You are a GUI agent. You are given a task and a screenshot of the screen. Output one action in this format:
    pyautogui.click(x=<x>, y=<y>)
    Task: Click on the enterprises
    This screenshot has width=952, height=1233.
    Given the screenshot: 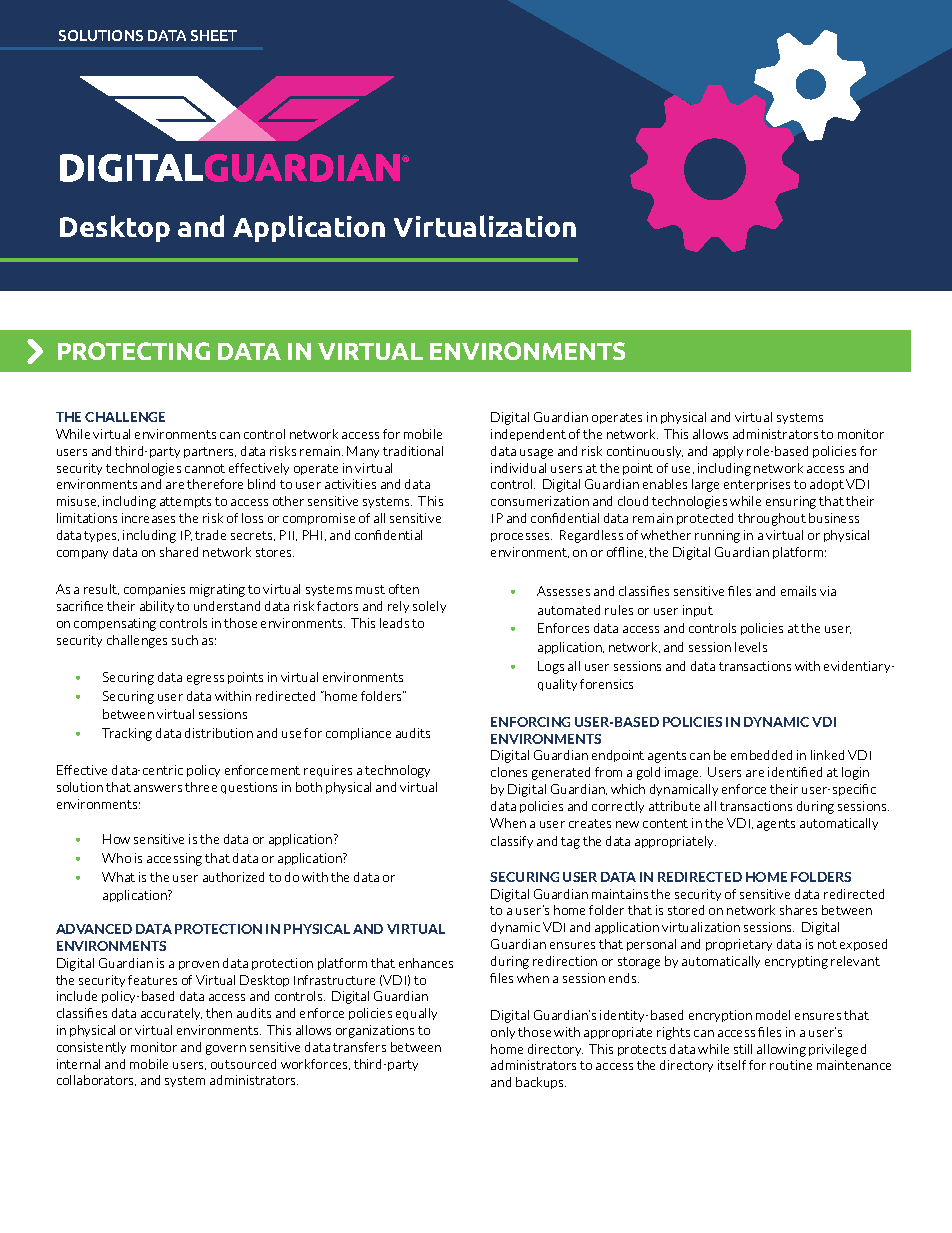 What is the action you would take?
    pyautogui.click(x=757, y=485)
